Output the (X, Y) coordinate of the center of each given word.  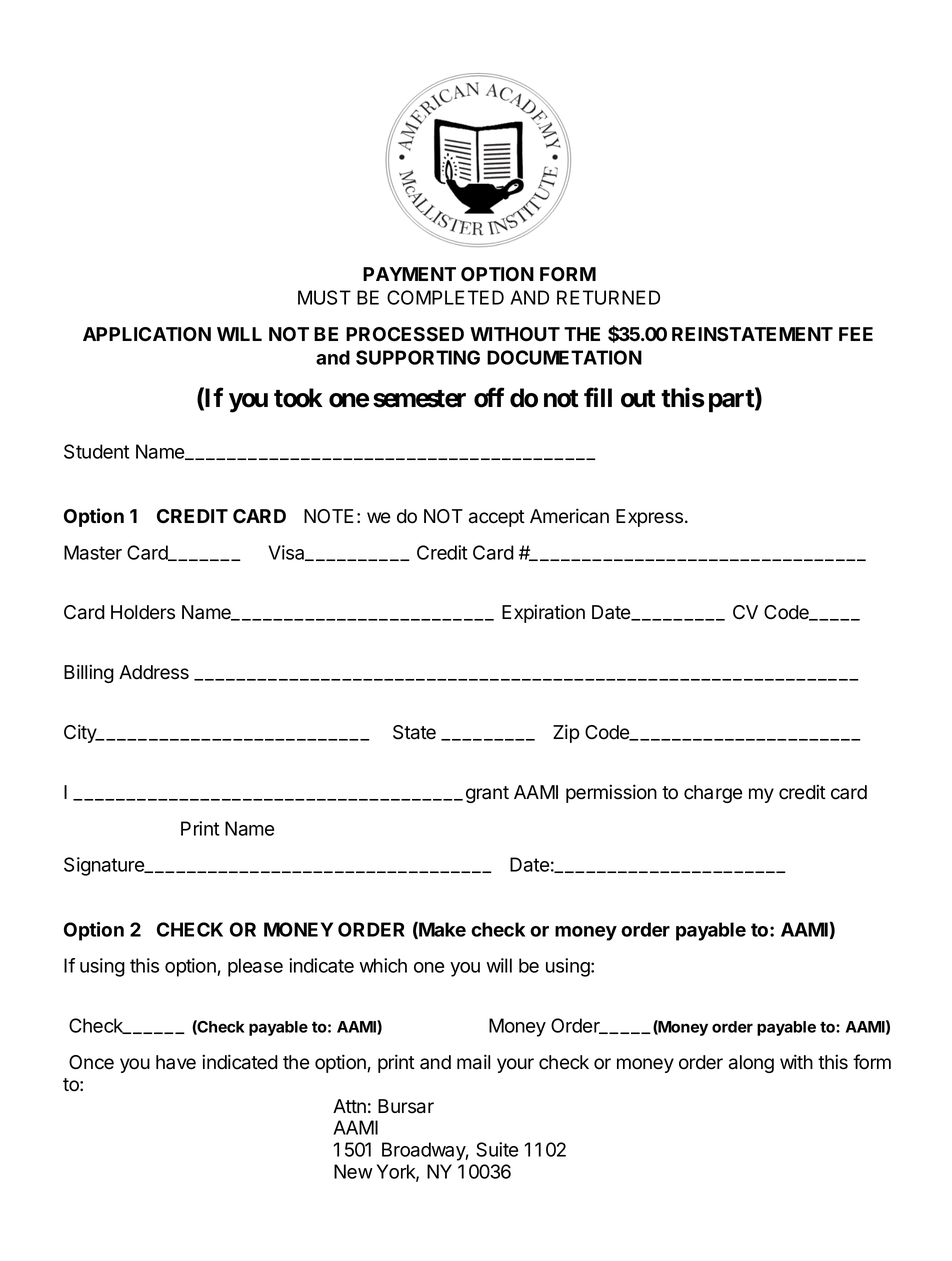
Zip (566, 733)
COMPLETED (445, 297)
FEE (856, 334)
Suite (497, 1149)
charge (713, 794)
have (176, 1062)
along (751, 1064)
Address (154, 672)
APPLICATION (147, 334)
